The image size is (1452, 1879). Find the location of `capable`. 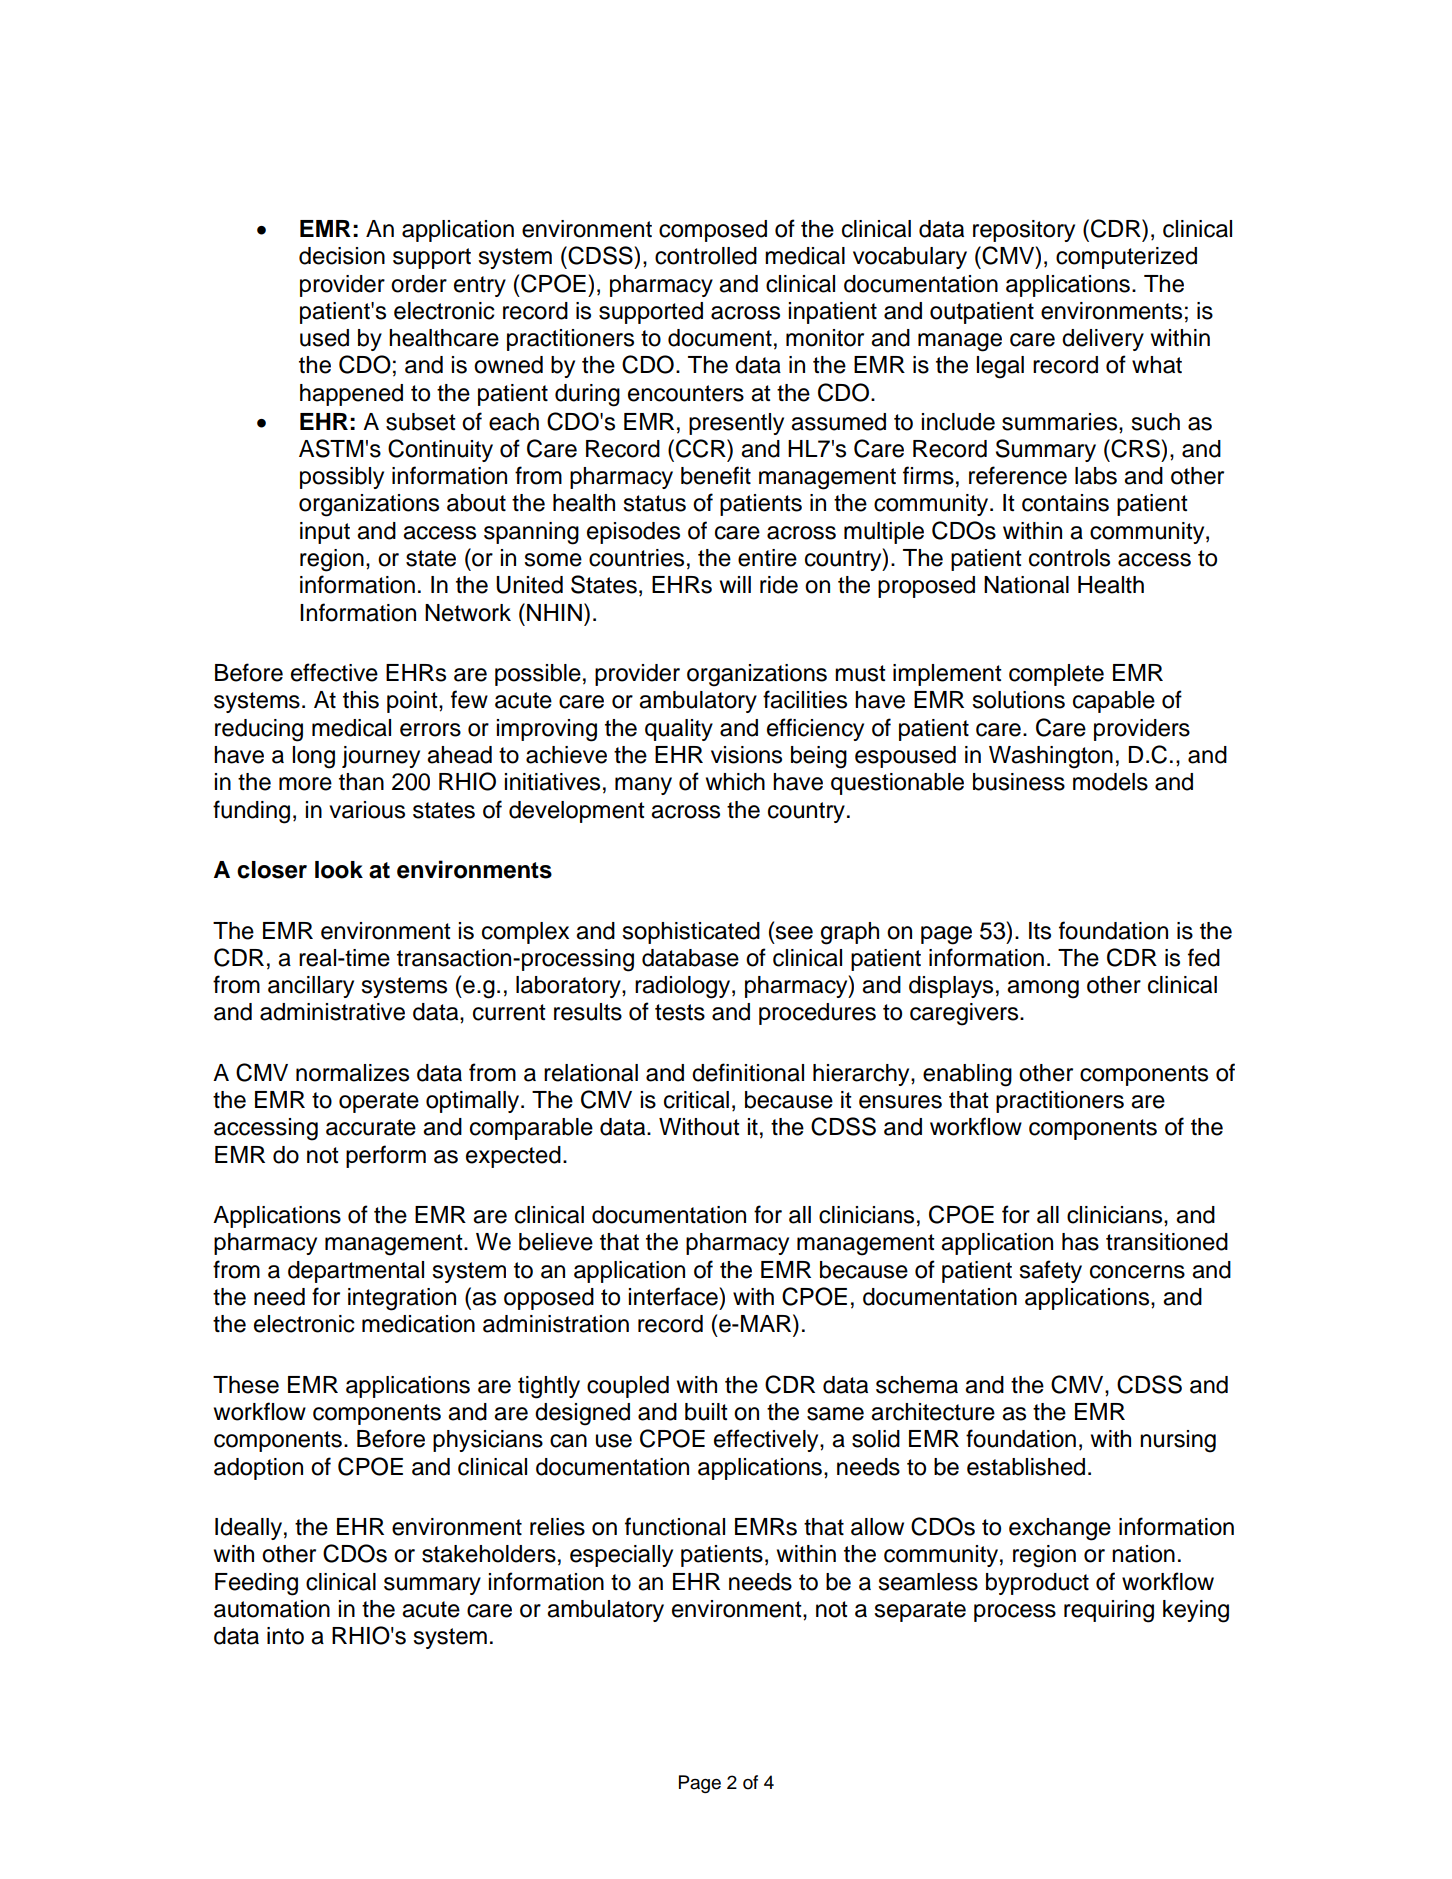

capable is located at coordinates (1114, 702).
